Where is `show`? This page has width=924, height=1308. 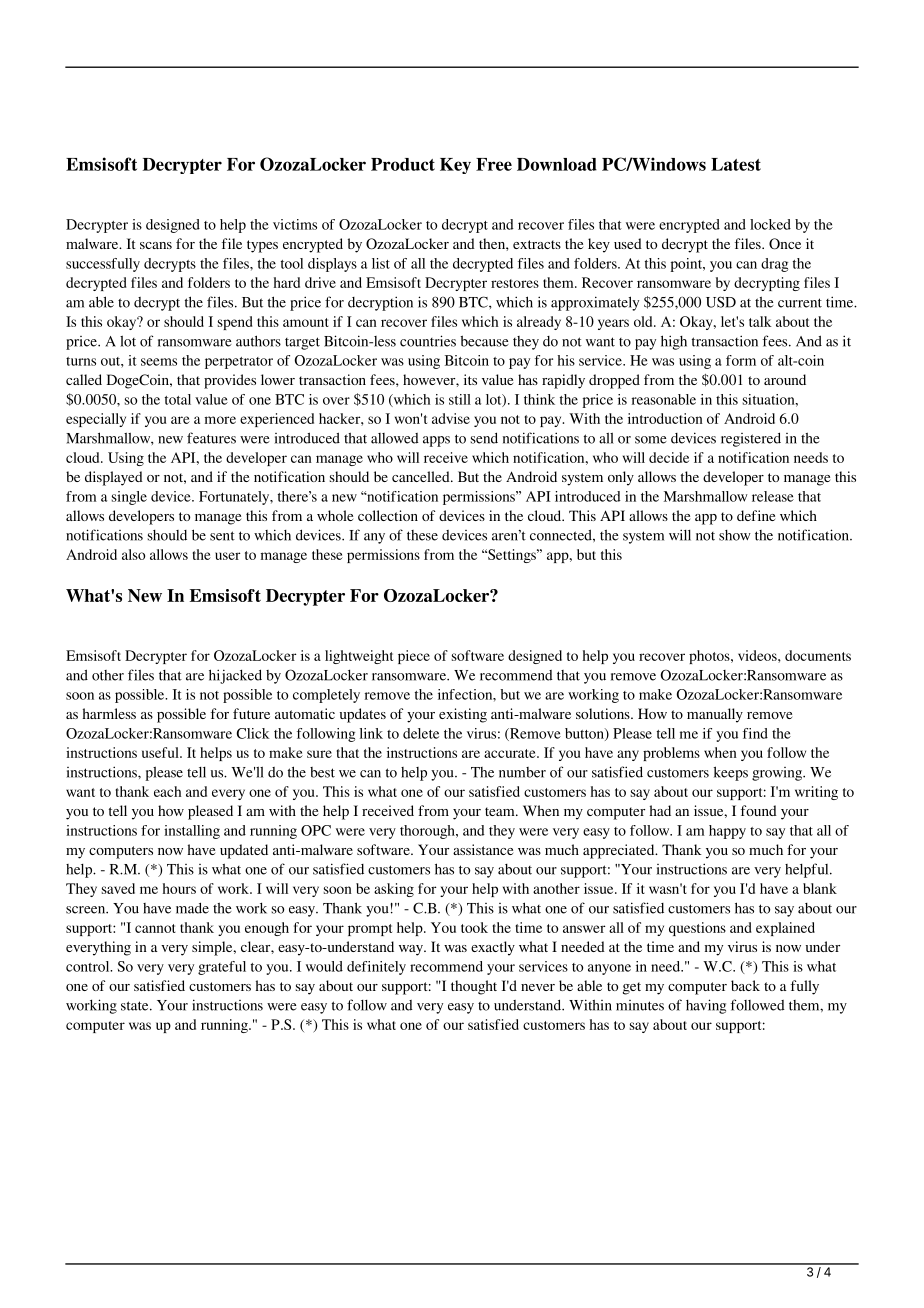 show is located at coordinates (735, 535).
